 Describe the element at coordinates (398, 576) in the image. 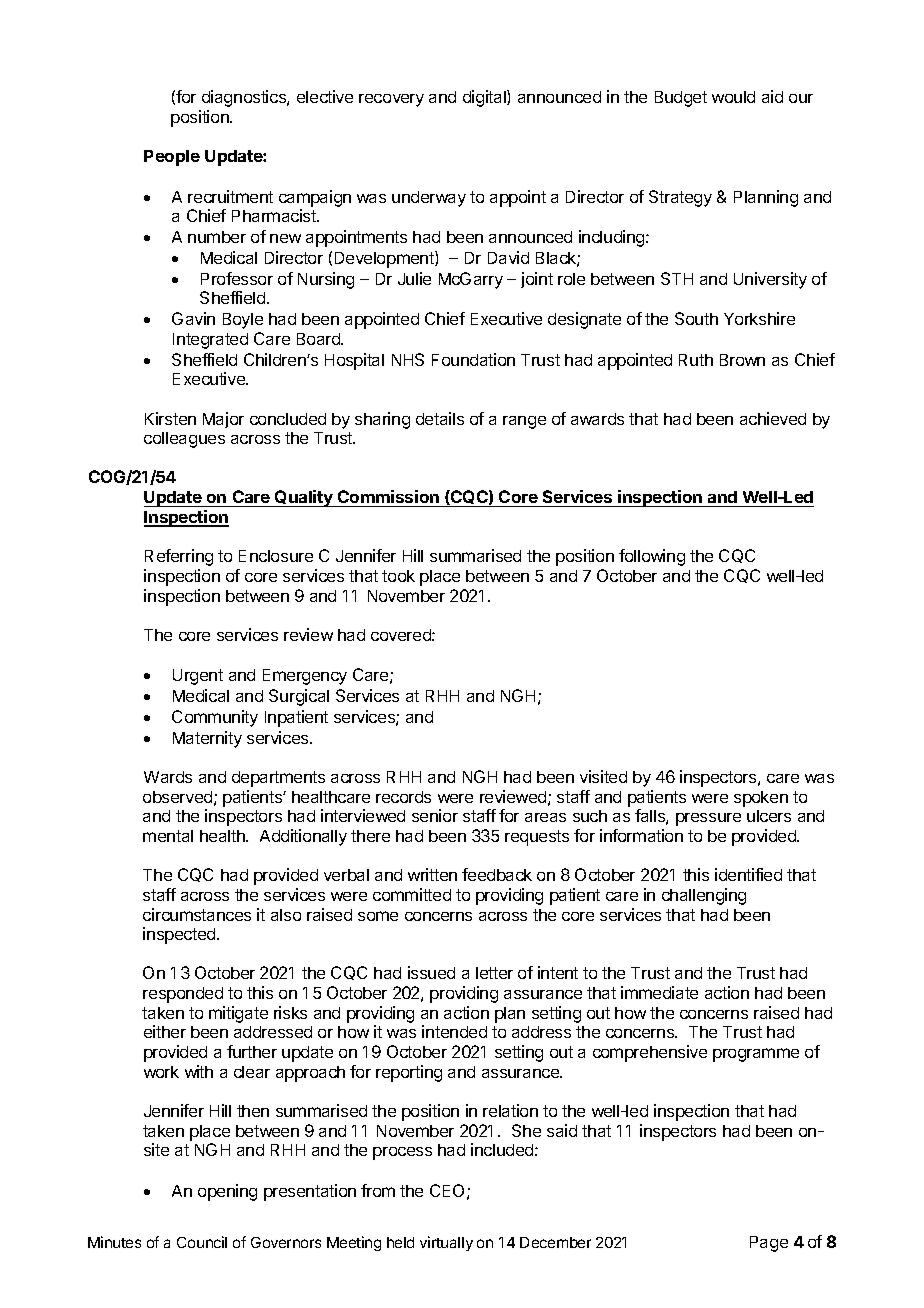

I see `took` at that location.
